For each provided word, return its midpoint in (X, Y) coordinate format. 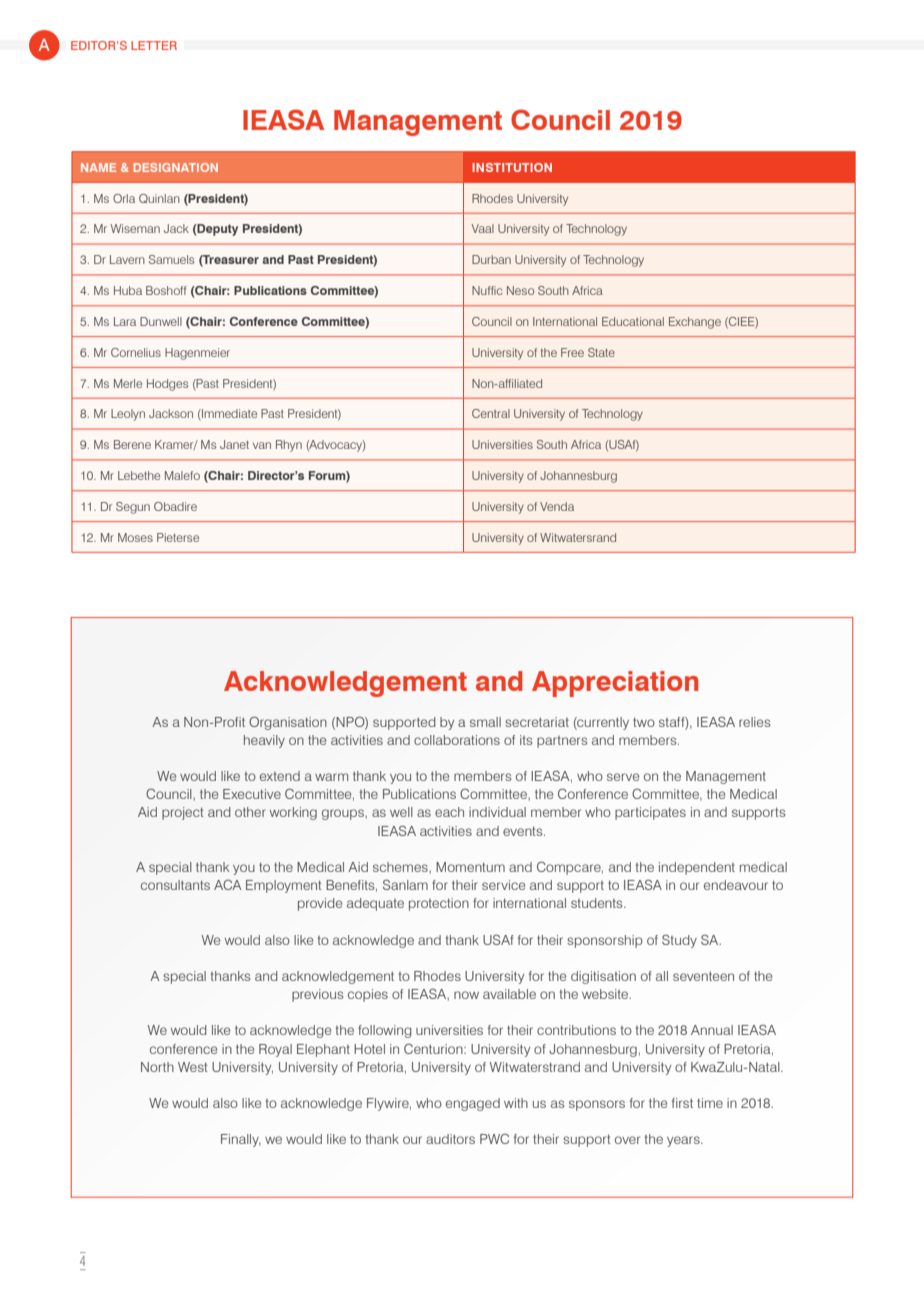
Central (491, 413)
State (601, 352)
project (183, 813)
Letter (154, 45)
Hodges (167, 385)
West (193, 1067)
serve (623, 777)
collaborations (457, 740)
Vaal (483, 228)
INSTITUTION (512, 167)
